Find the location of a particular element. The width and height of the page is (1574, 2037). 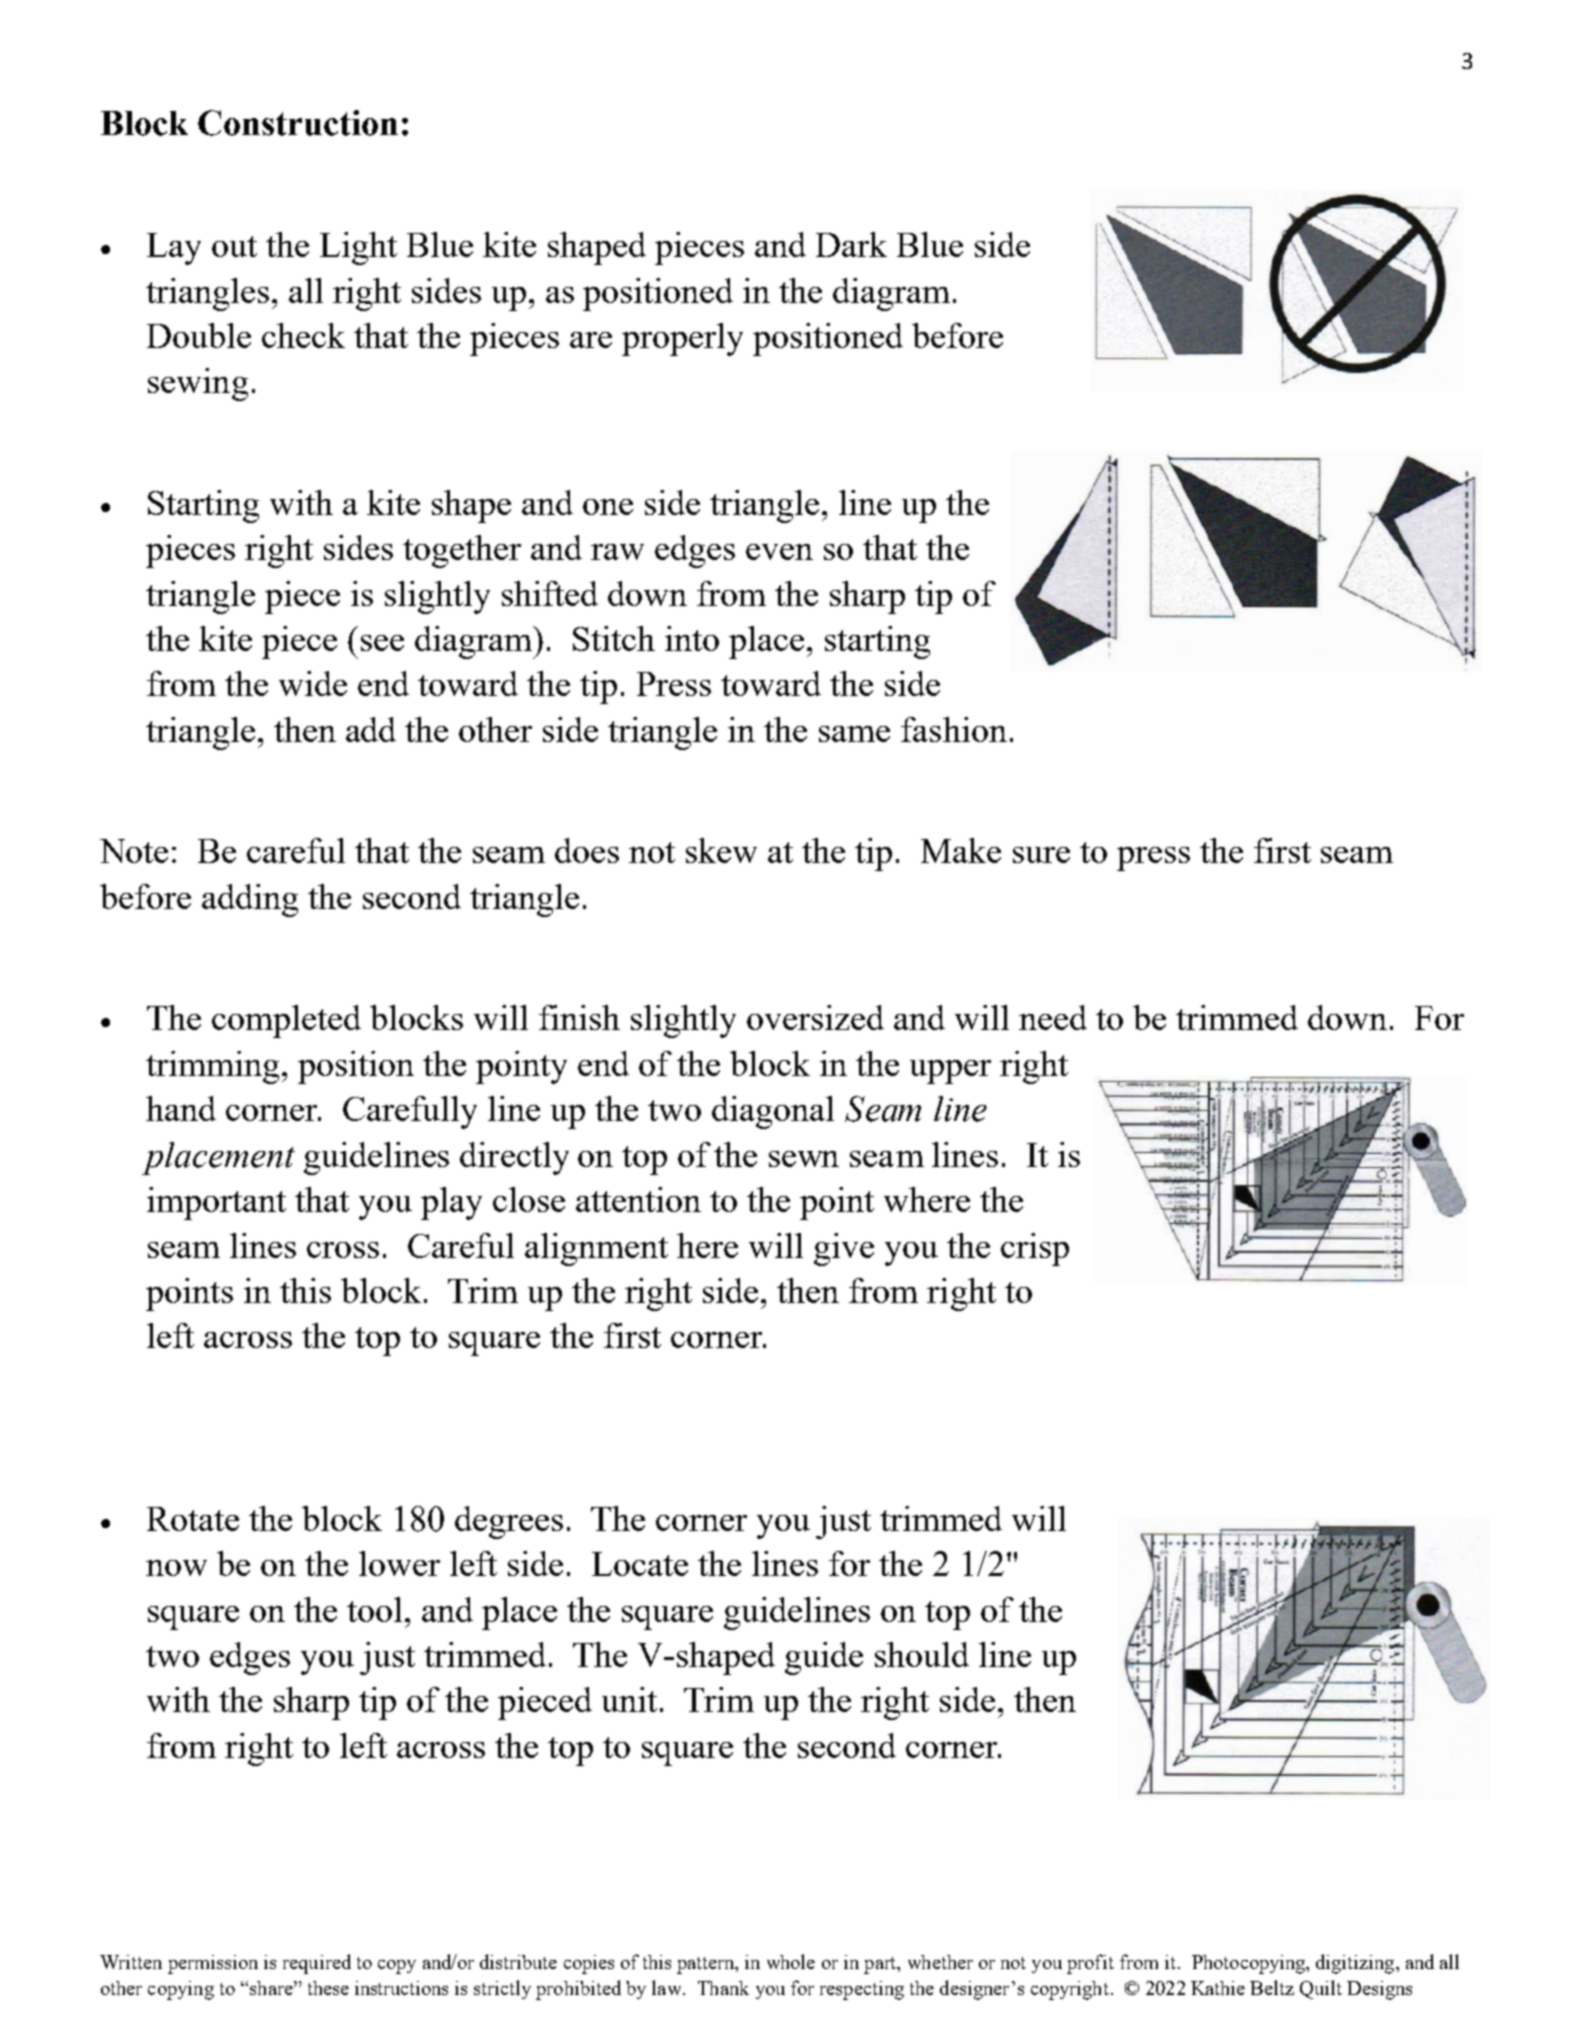

Construction is located at coordinates (298, 123).
